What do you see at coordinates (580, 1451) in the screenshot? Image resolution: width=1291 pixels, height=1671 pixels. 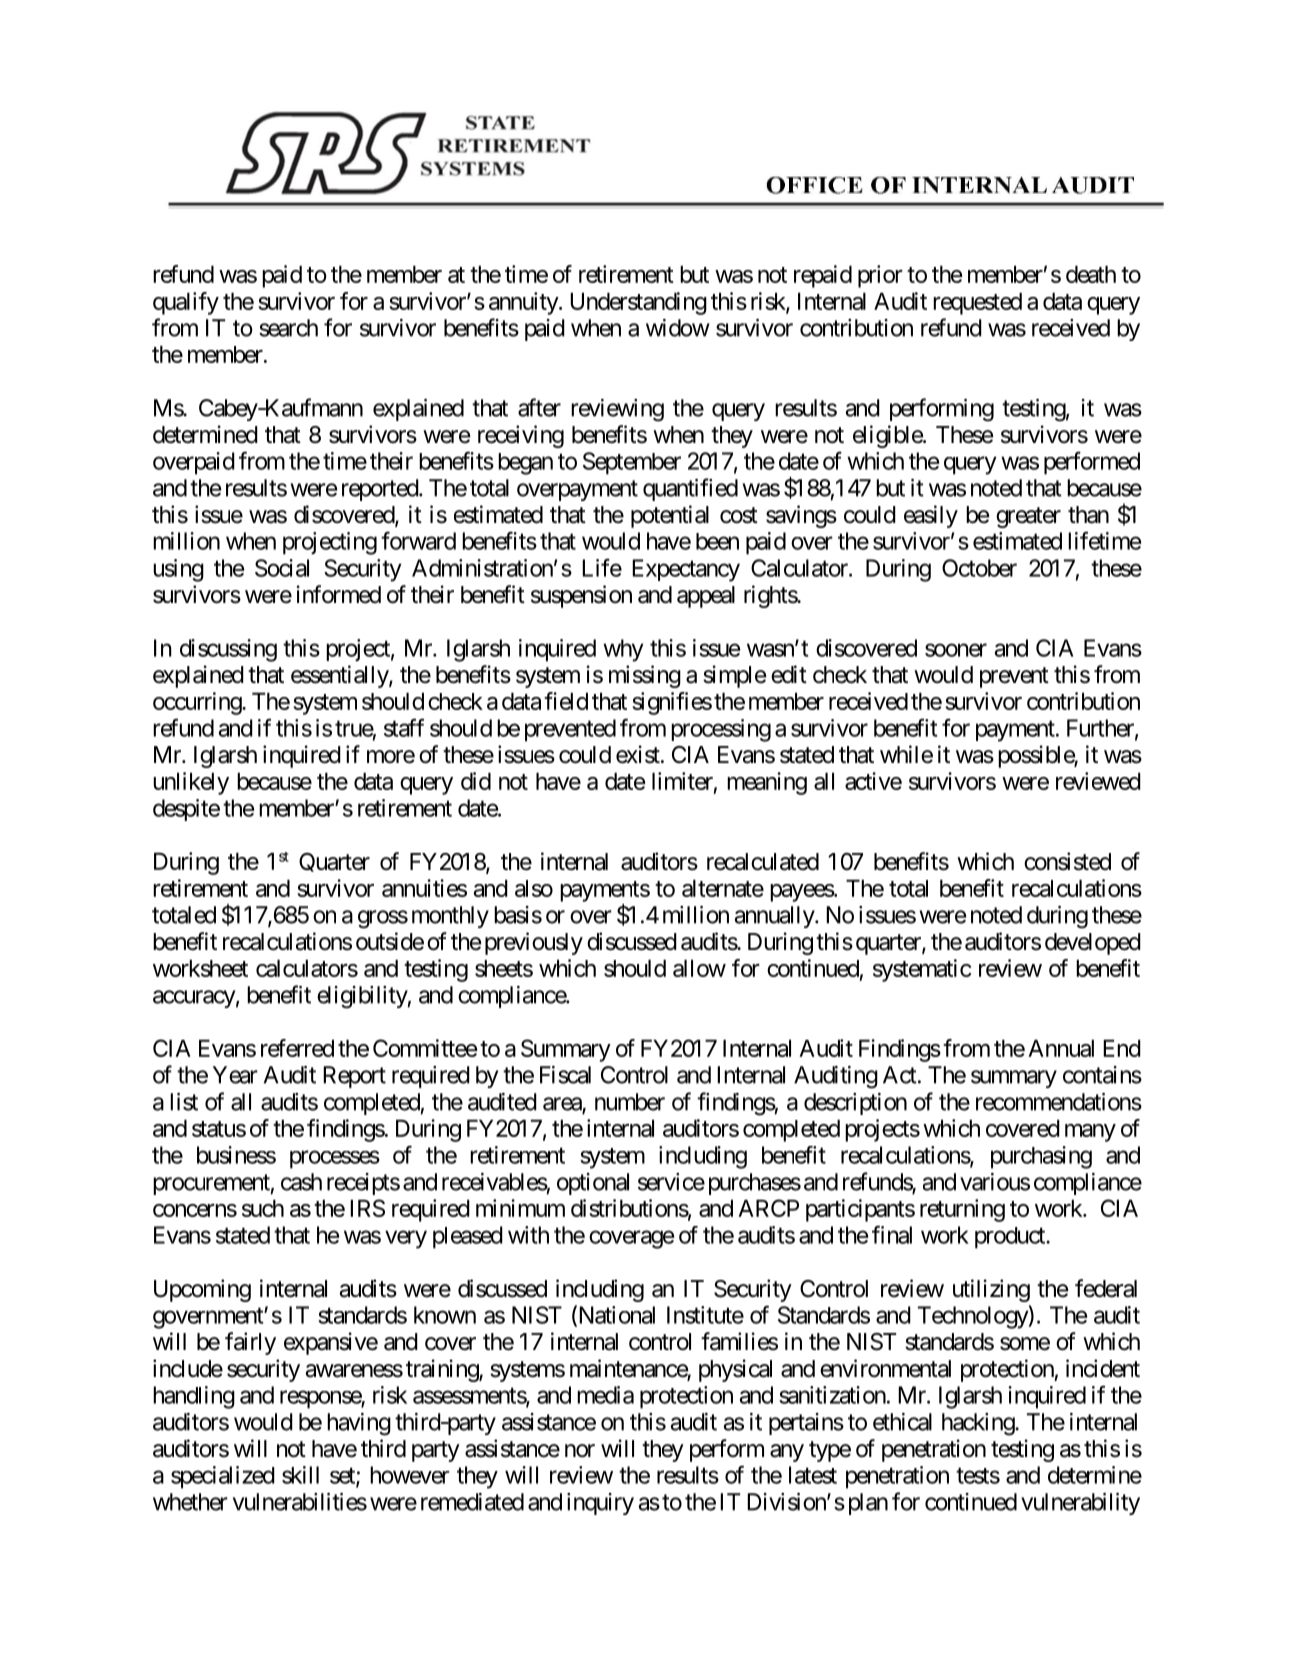 I see `nor` at bounding box center [580, 1451].
